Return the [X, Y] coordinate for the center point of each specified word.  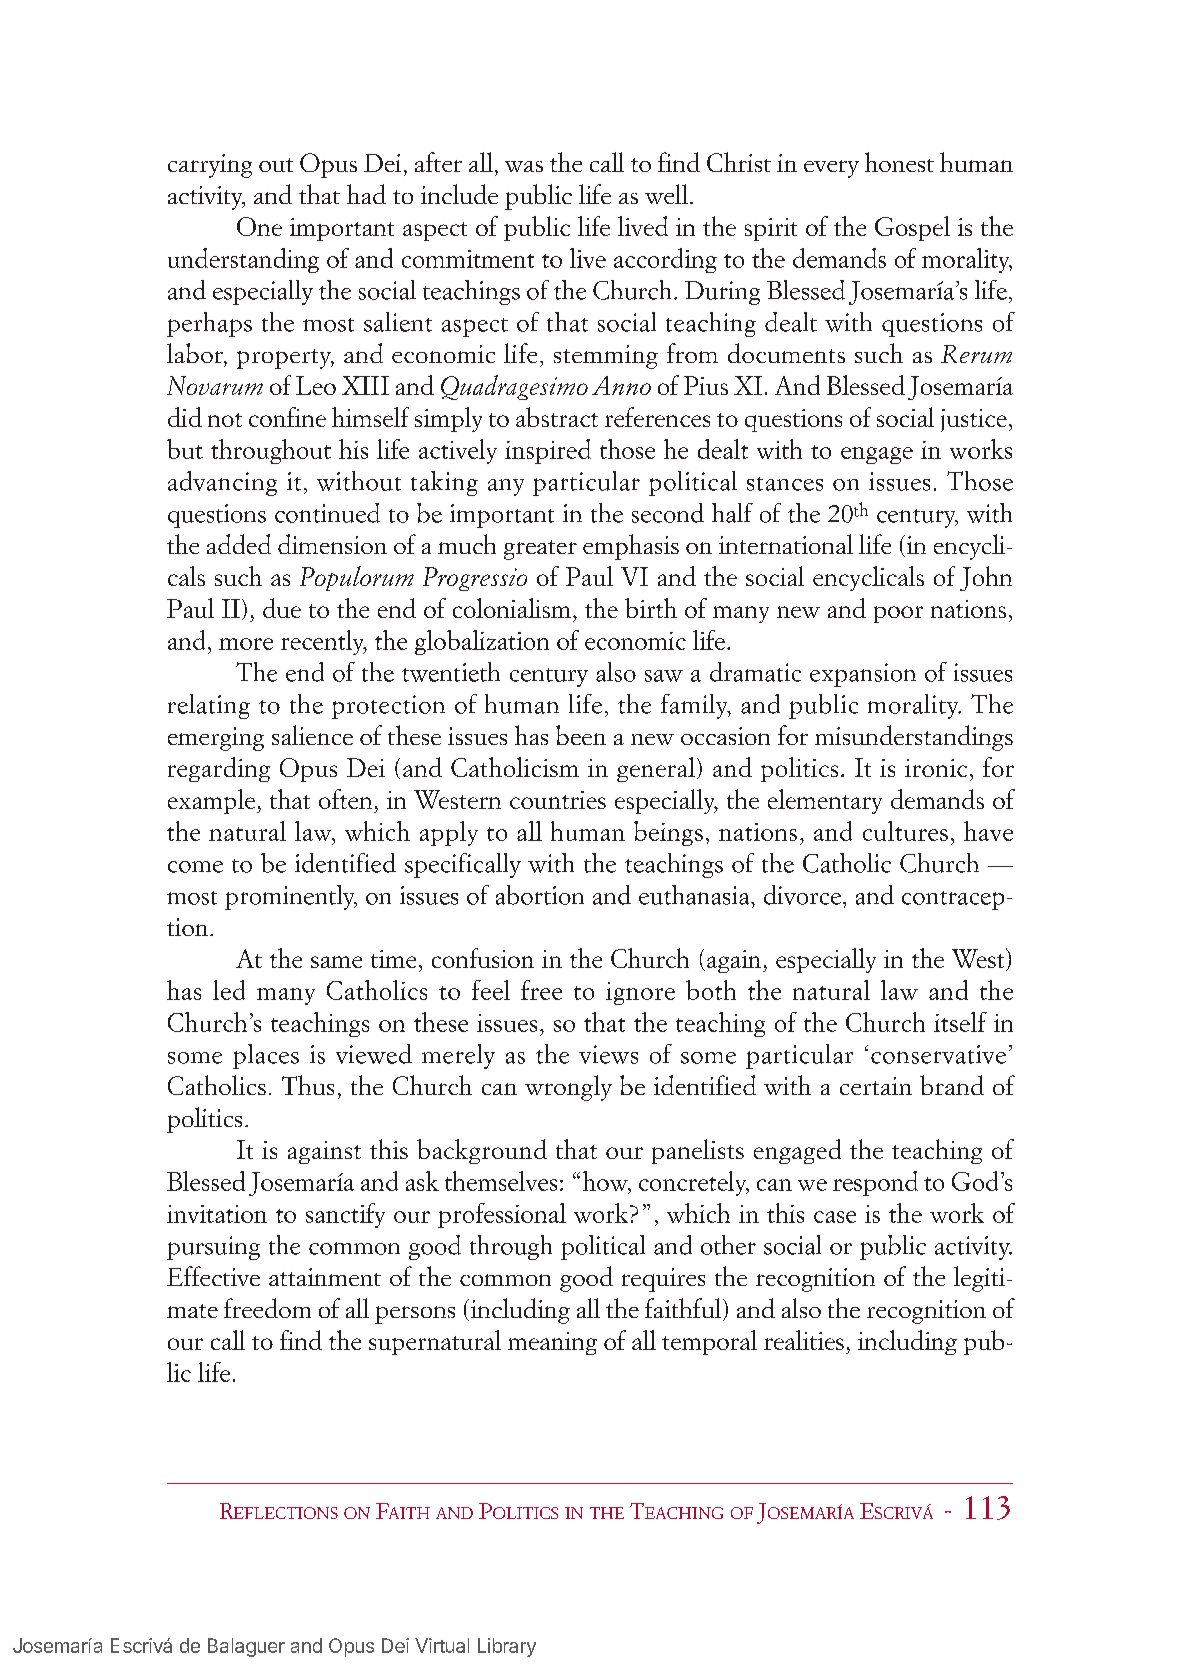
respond [875, 1183]
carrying [210, 166]
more [246, 644]
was [524, 166]
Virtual [442, 1645]
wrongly [568, 1088]
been [581, 735]
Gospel [912, 228]
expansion [863, 675]
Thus [308, 1085]
